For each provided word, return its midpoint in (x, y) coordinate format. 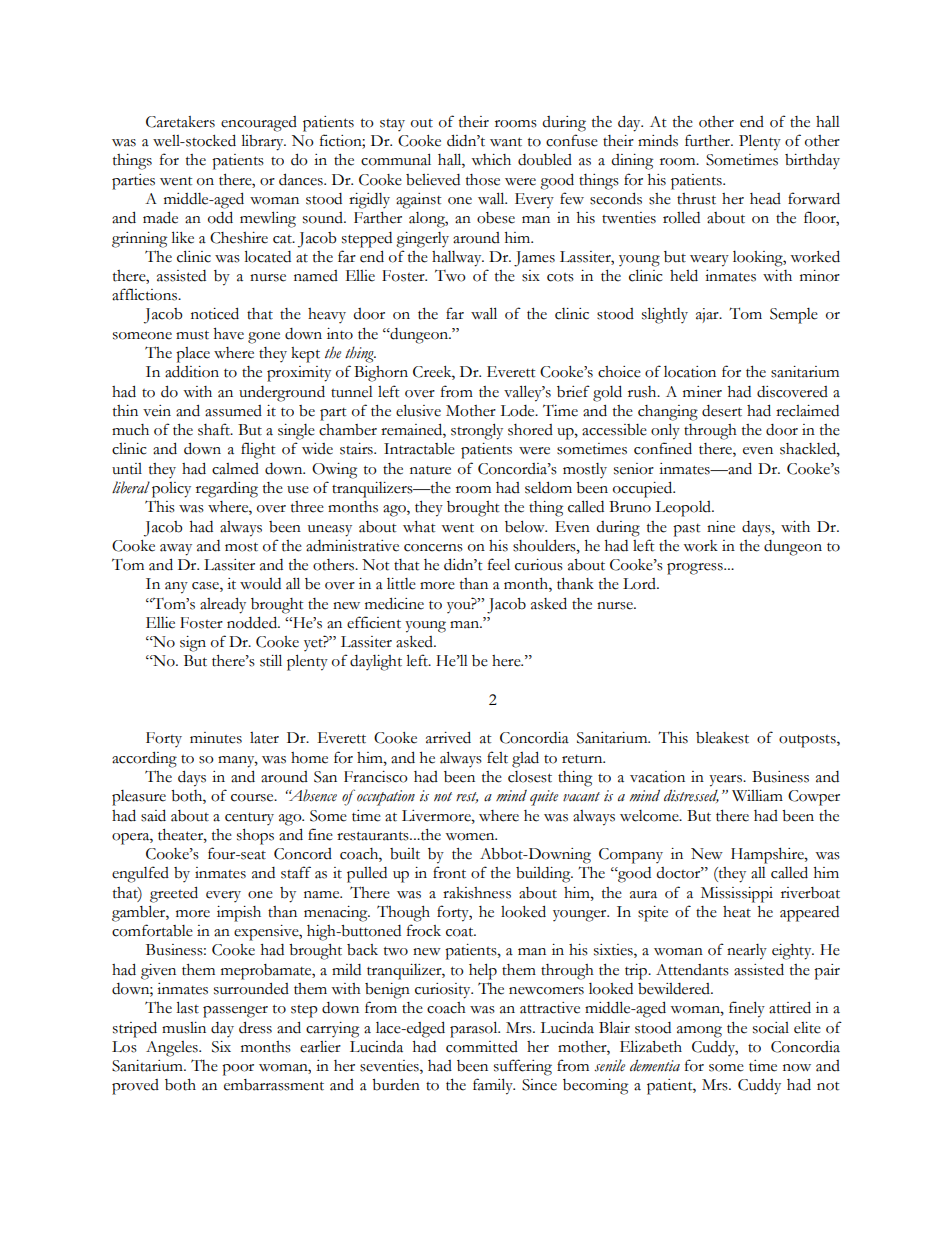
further (708, 140)
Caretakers (180, 122)
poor (238, 1070)
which (491, 160)
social (771, 1028)
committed (482, 1047)
